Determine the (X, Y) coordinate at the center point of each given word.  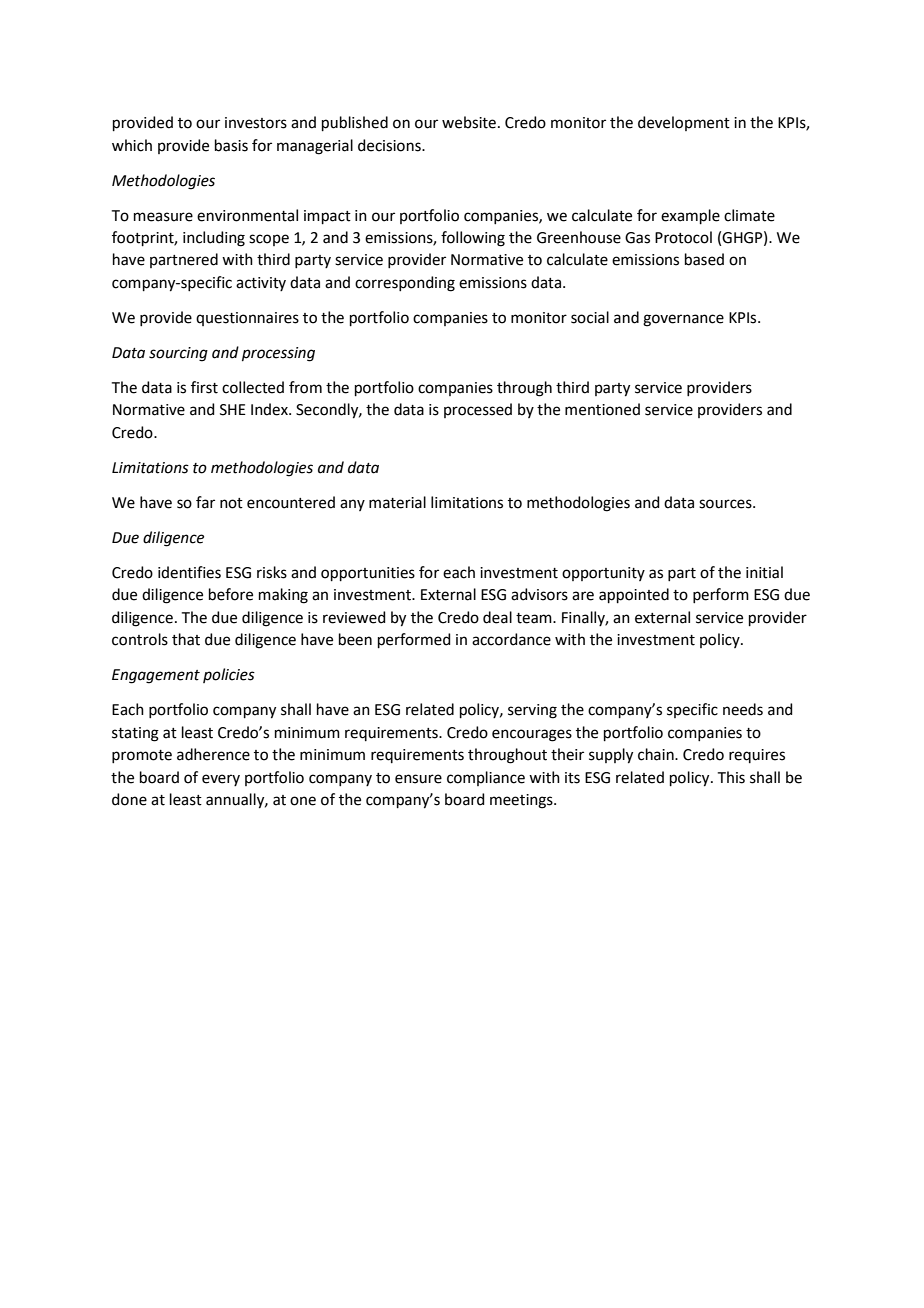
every (221, 780)
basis (231, 145)
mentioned (602, 409)
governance (683, 320)
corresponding (405, 284)
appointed (634, 595)
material (397, 502)
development (684, 123)
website (469, 122)
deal (497, 617)
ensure (418, 779)
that (186, 639)
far (205, 502)
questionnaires (247, 319)
